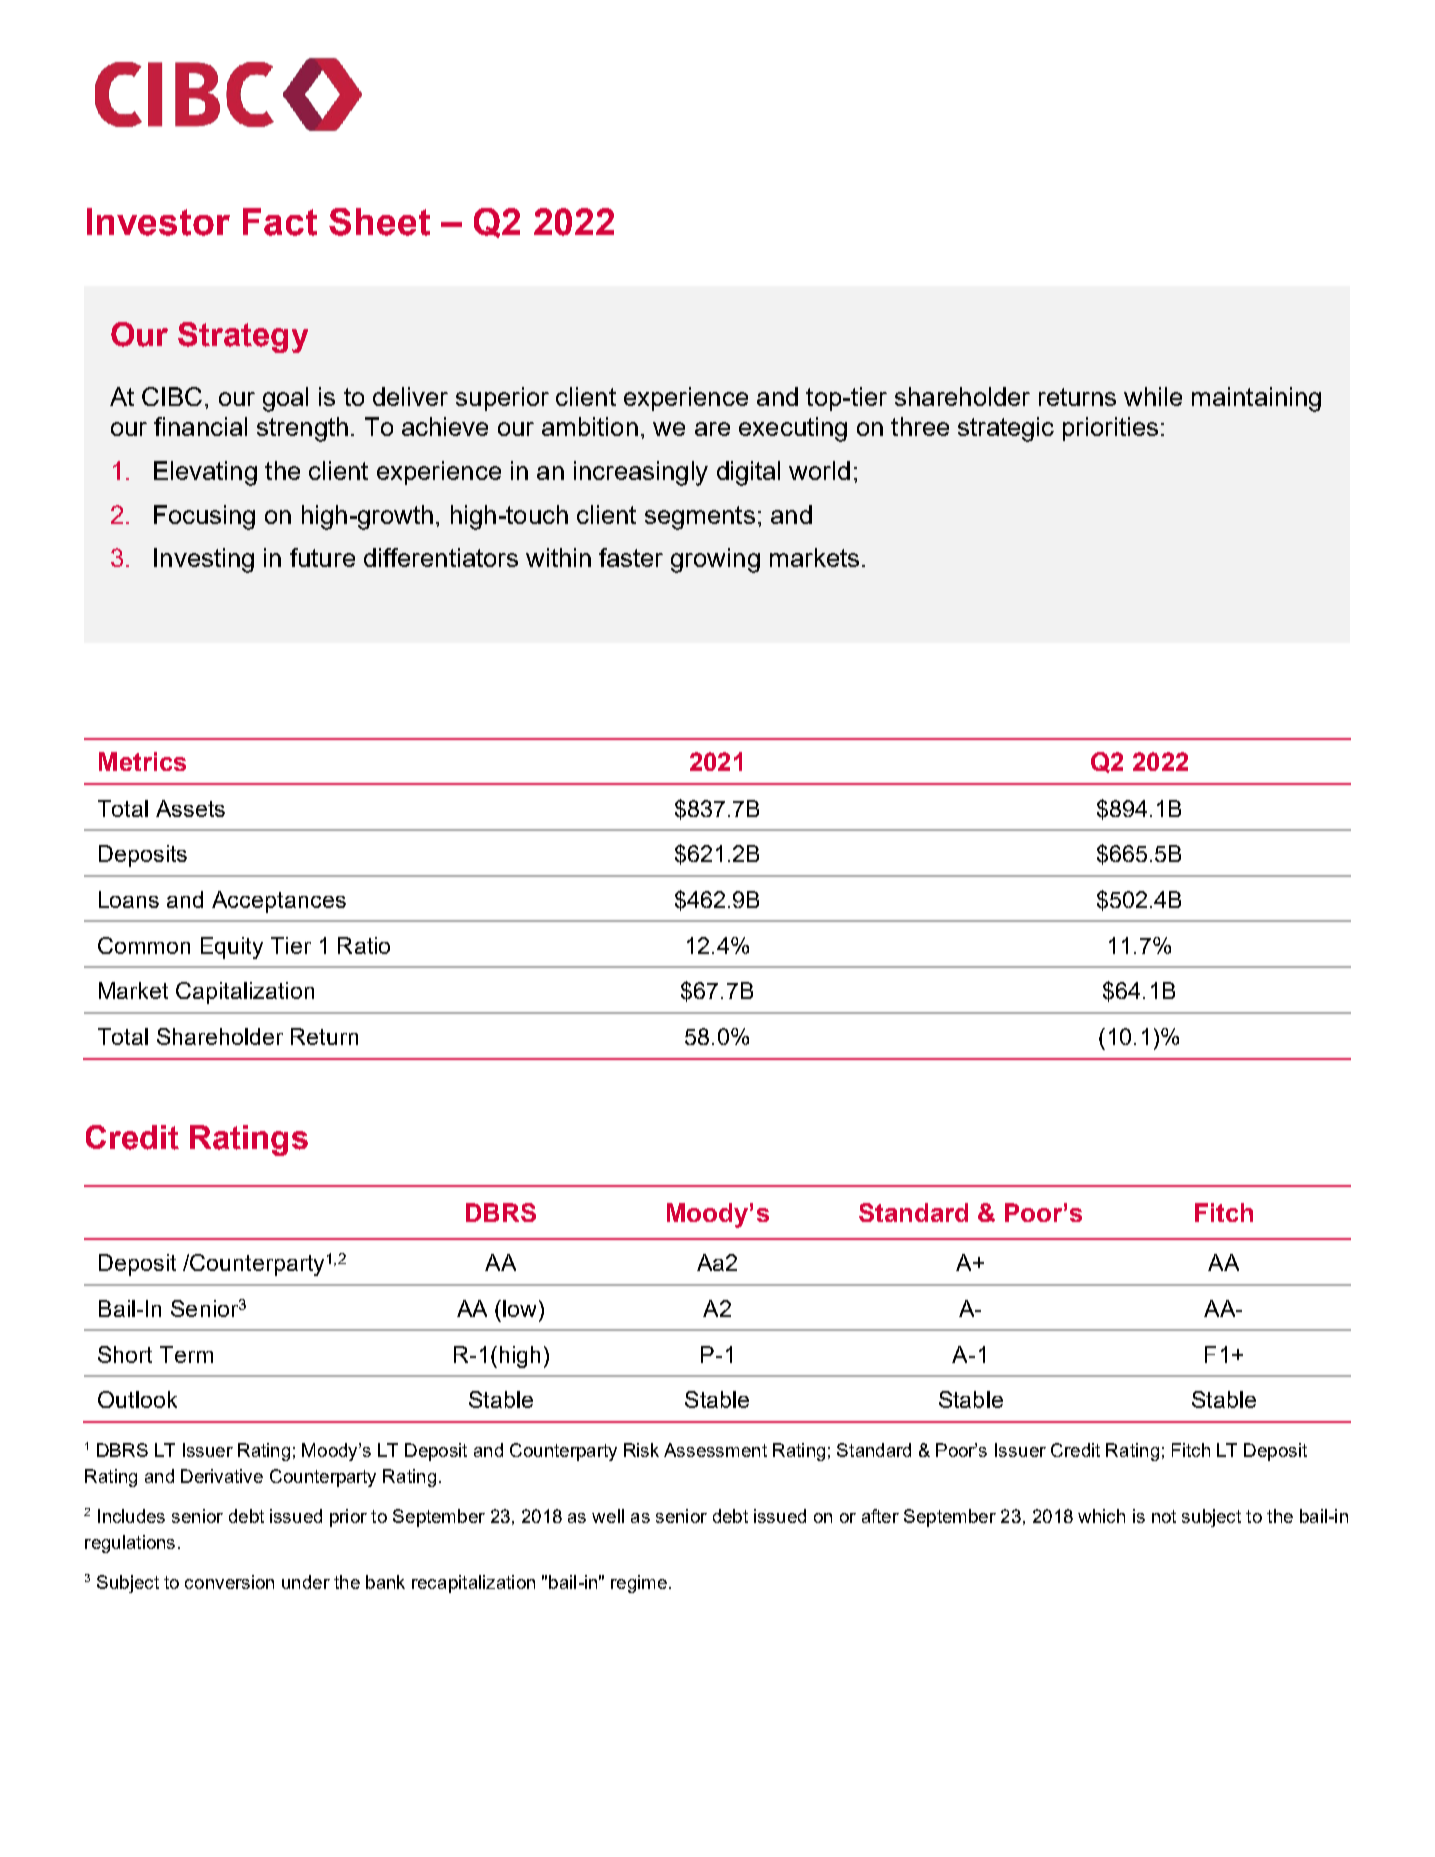  What do you see at coordinates (519, 1308) in the screenshot?
I see `low` at bounding box center [519, 1308].
